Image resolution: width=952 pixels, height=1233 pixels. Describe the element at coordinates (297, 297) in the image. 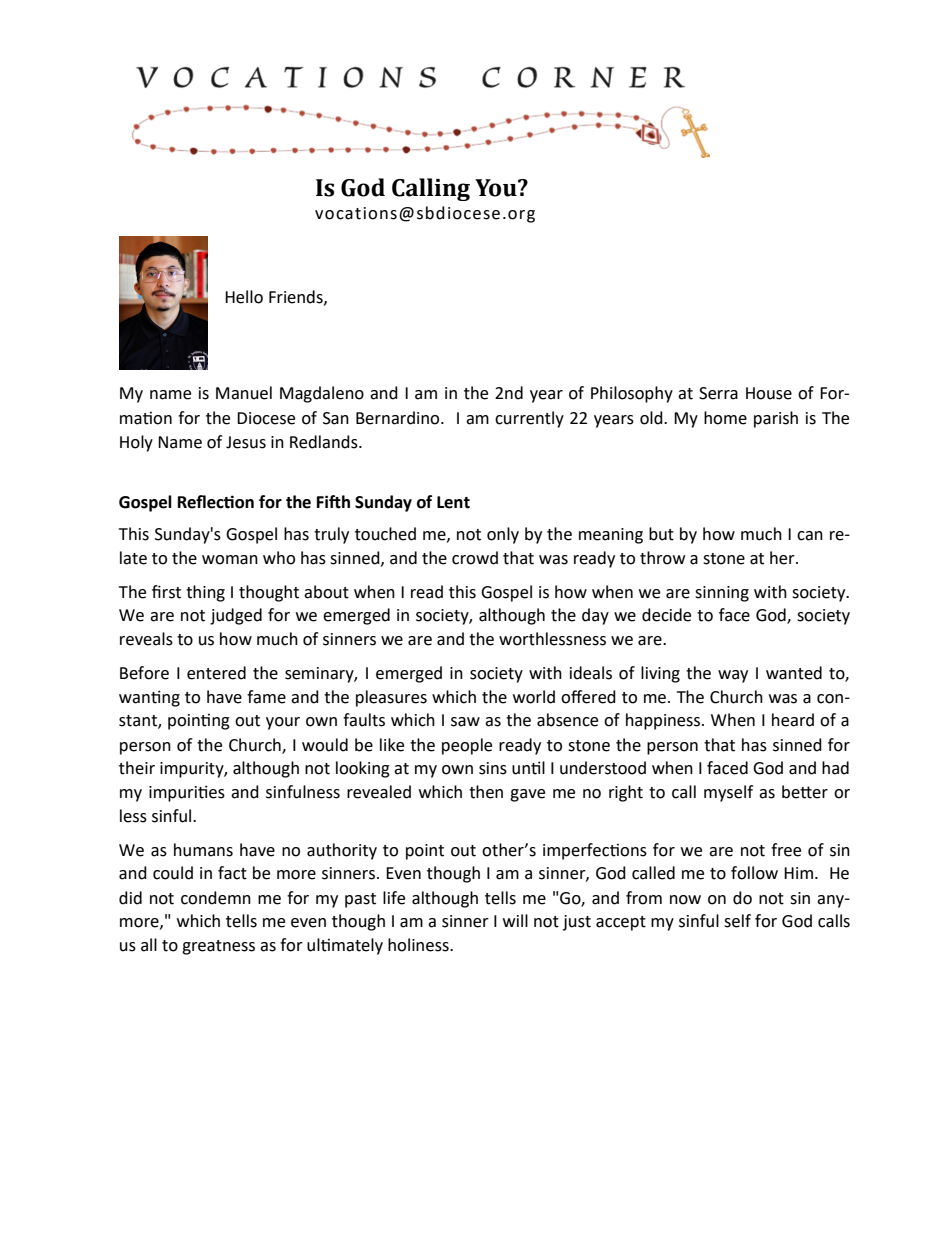

I see `Friends` at that location.
